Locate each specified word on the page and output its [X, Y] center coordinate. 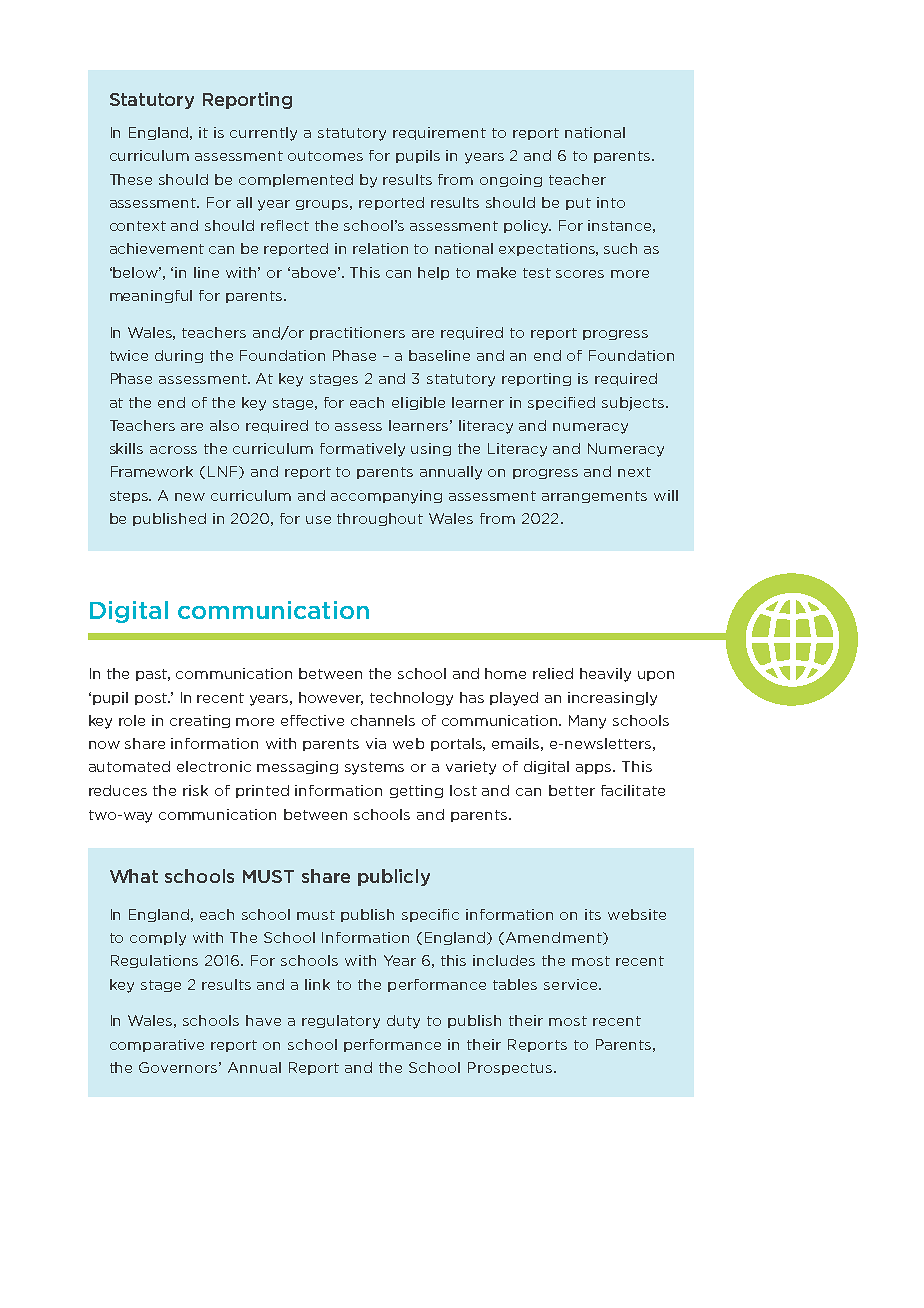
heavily [605, 675]
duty [403, 1022]
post [152, 699]
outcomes [325, 156]
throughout [380, 519]
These [131, 179]
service [572, 984]
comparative [157, 1045]
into [611, 202]
